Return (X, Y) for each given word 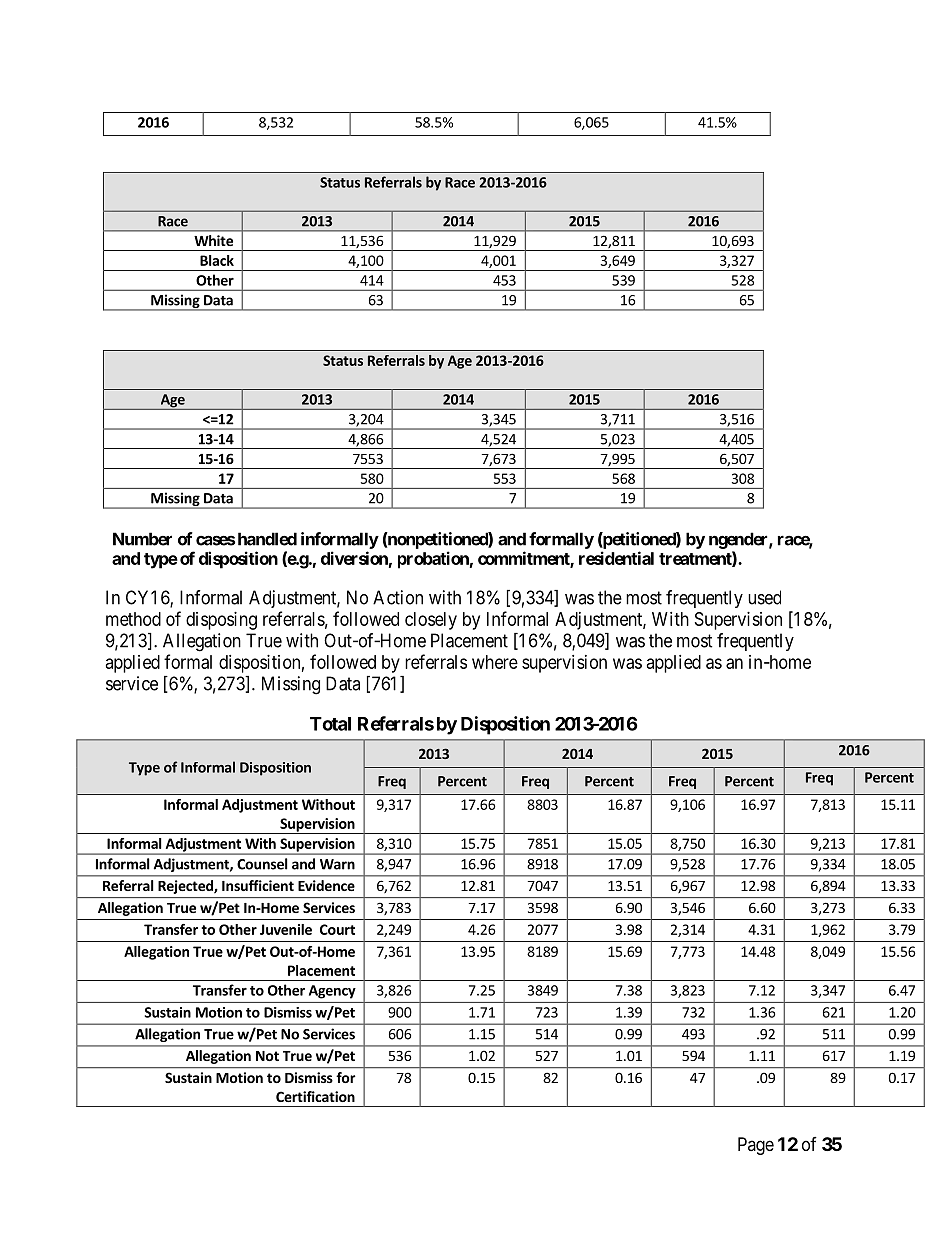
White (214, 240)
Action (398, 597)
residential (616, 558)
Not (267, 1056)
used (764, 597)
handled (267, 539)
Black (217, 260)
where (495, 662)
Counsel (262, 864)
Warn (337, 864)
